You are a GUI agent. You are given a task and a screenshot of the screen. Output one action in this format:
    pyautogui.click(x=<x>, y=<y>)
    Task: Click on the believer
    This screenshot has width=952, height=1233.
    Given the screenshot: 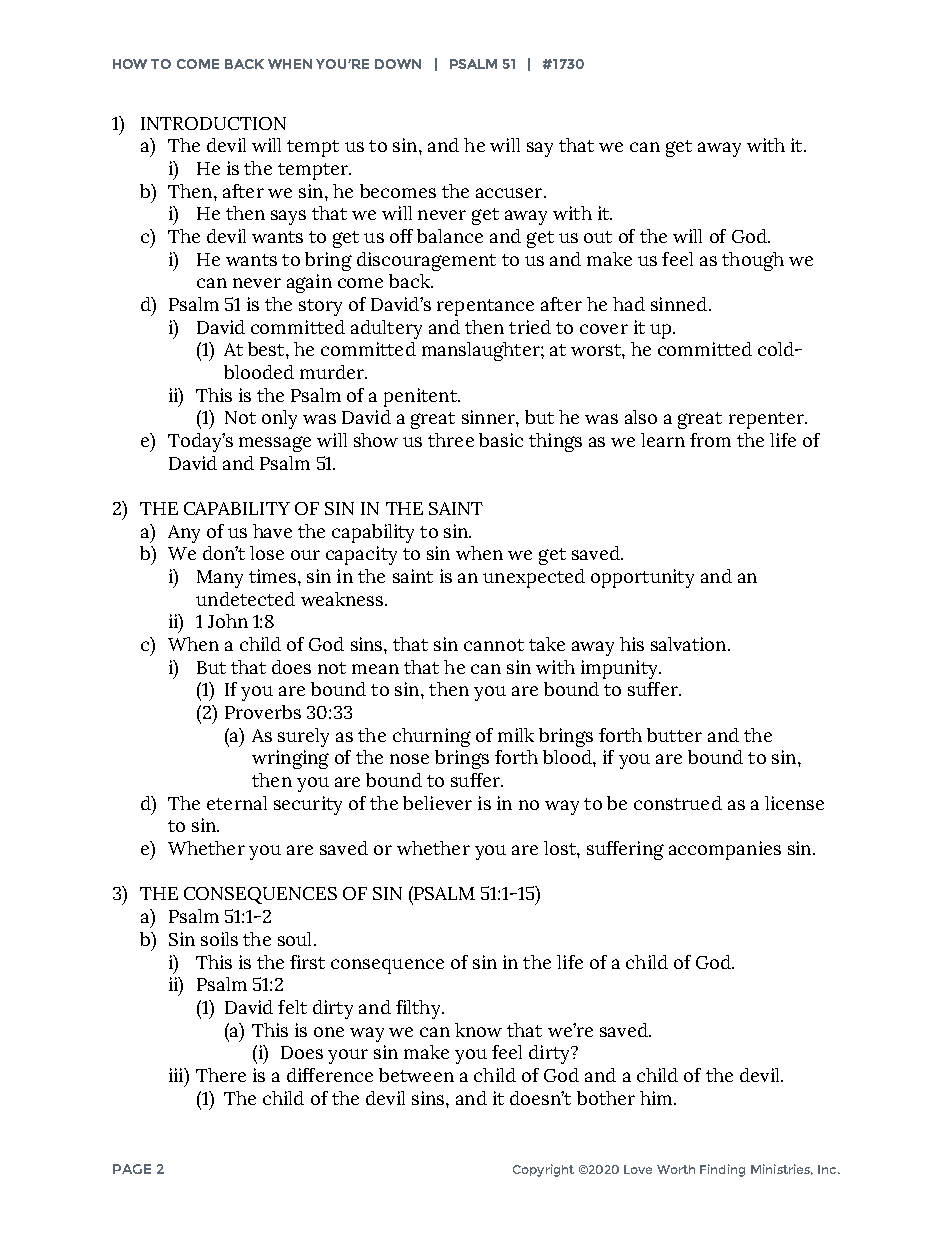 What is the action you would take?
    pyautogui.click(x=437, y=803)
